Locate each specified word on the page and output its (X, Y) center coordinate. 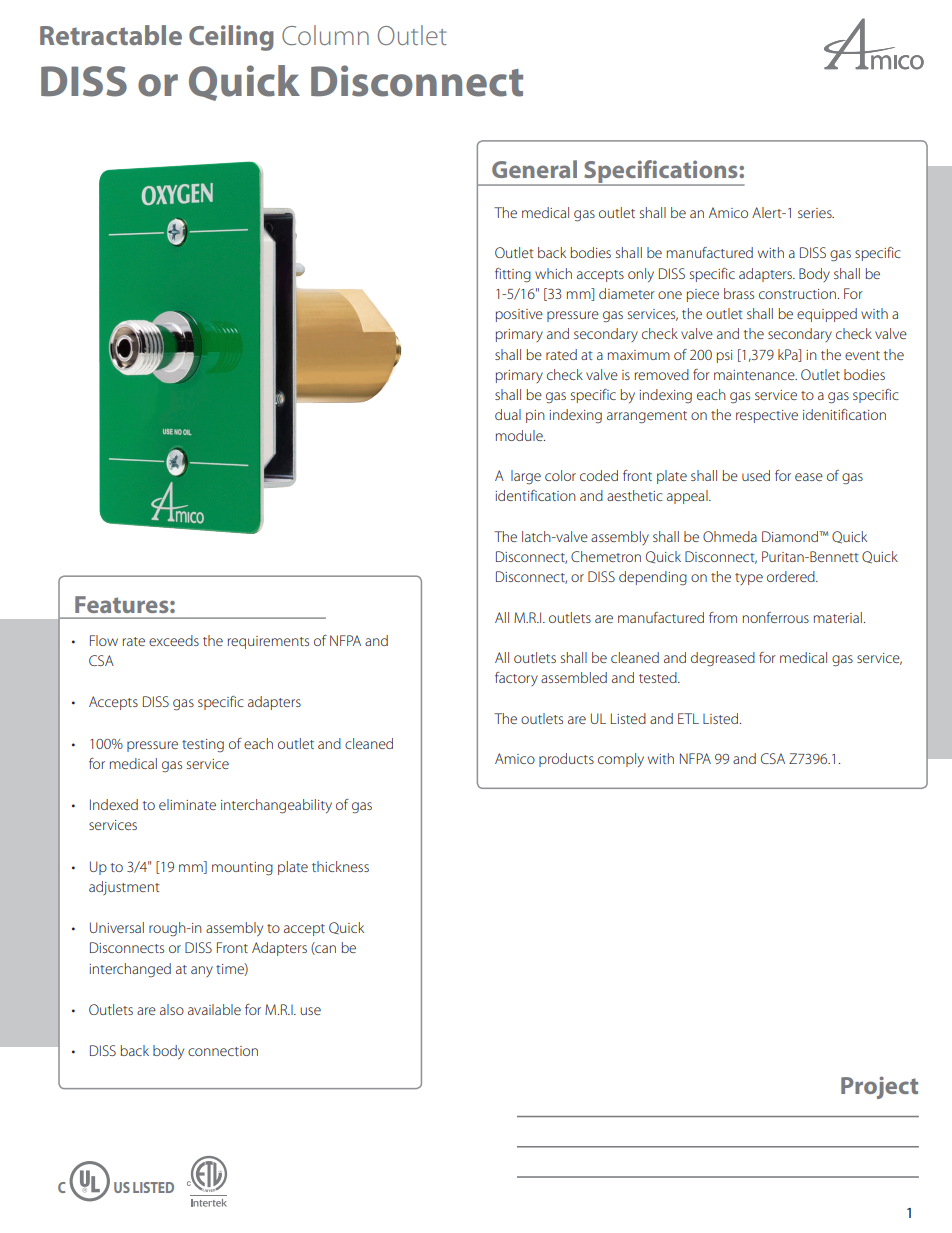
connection (223, 1051)
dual (508, 414)
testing (203, 745)
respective (767, 416)
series (816, 213)
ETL (688, 718)
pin (535, 416)
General (534, 169)
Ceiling (231, 38)
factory (516, 679)
